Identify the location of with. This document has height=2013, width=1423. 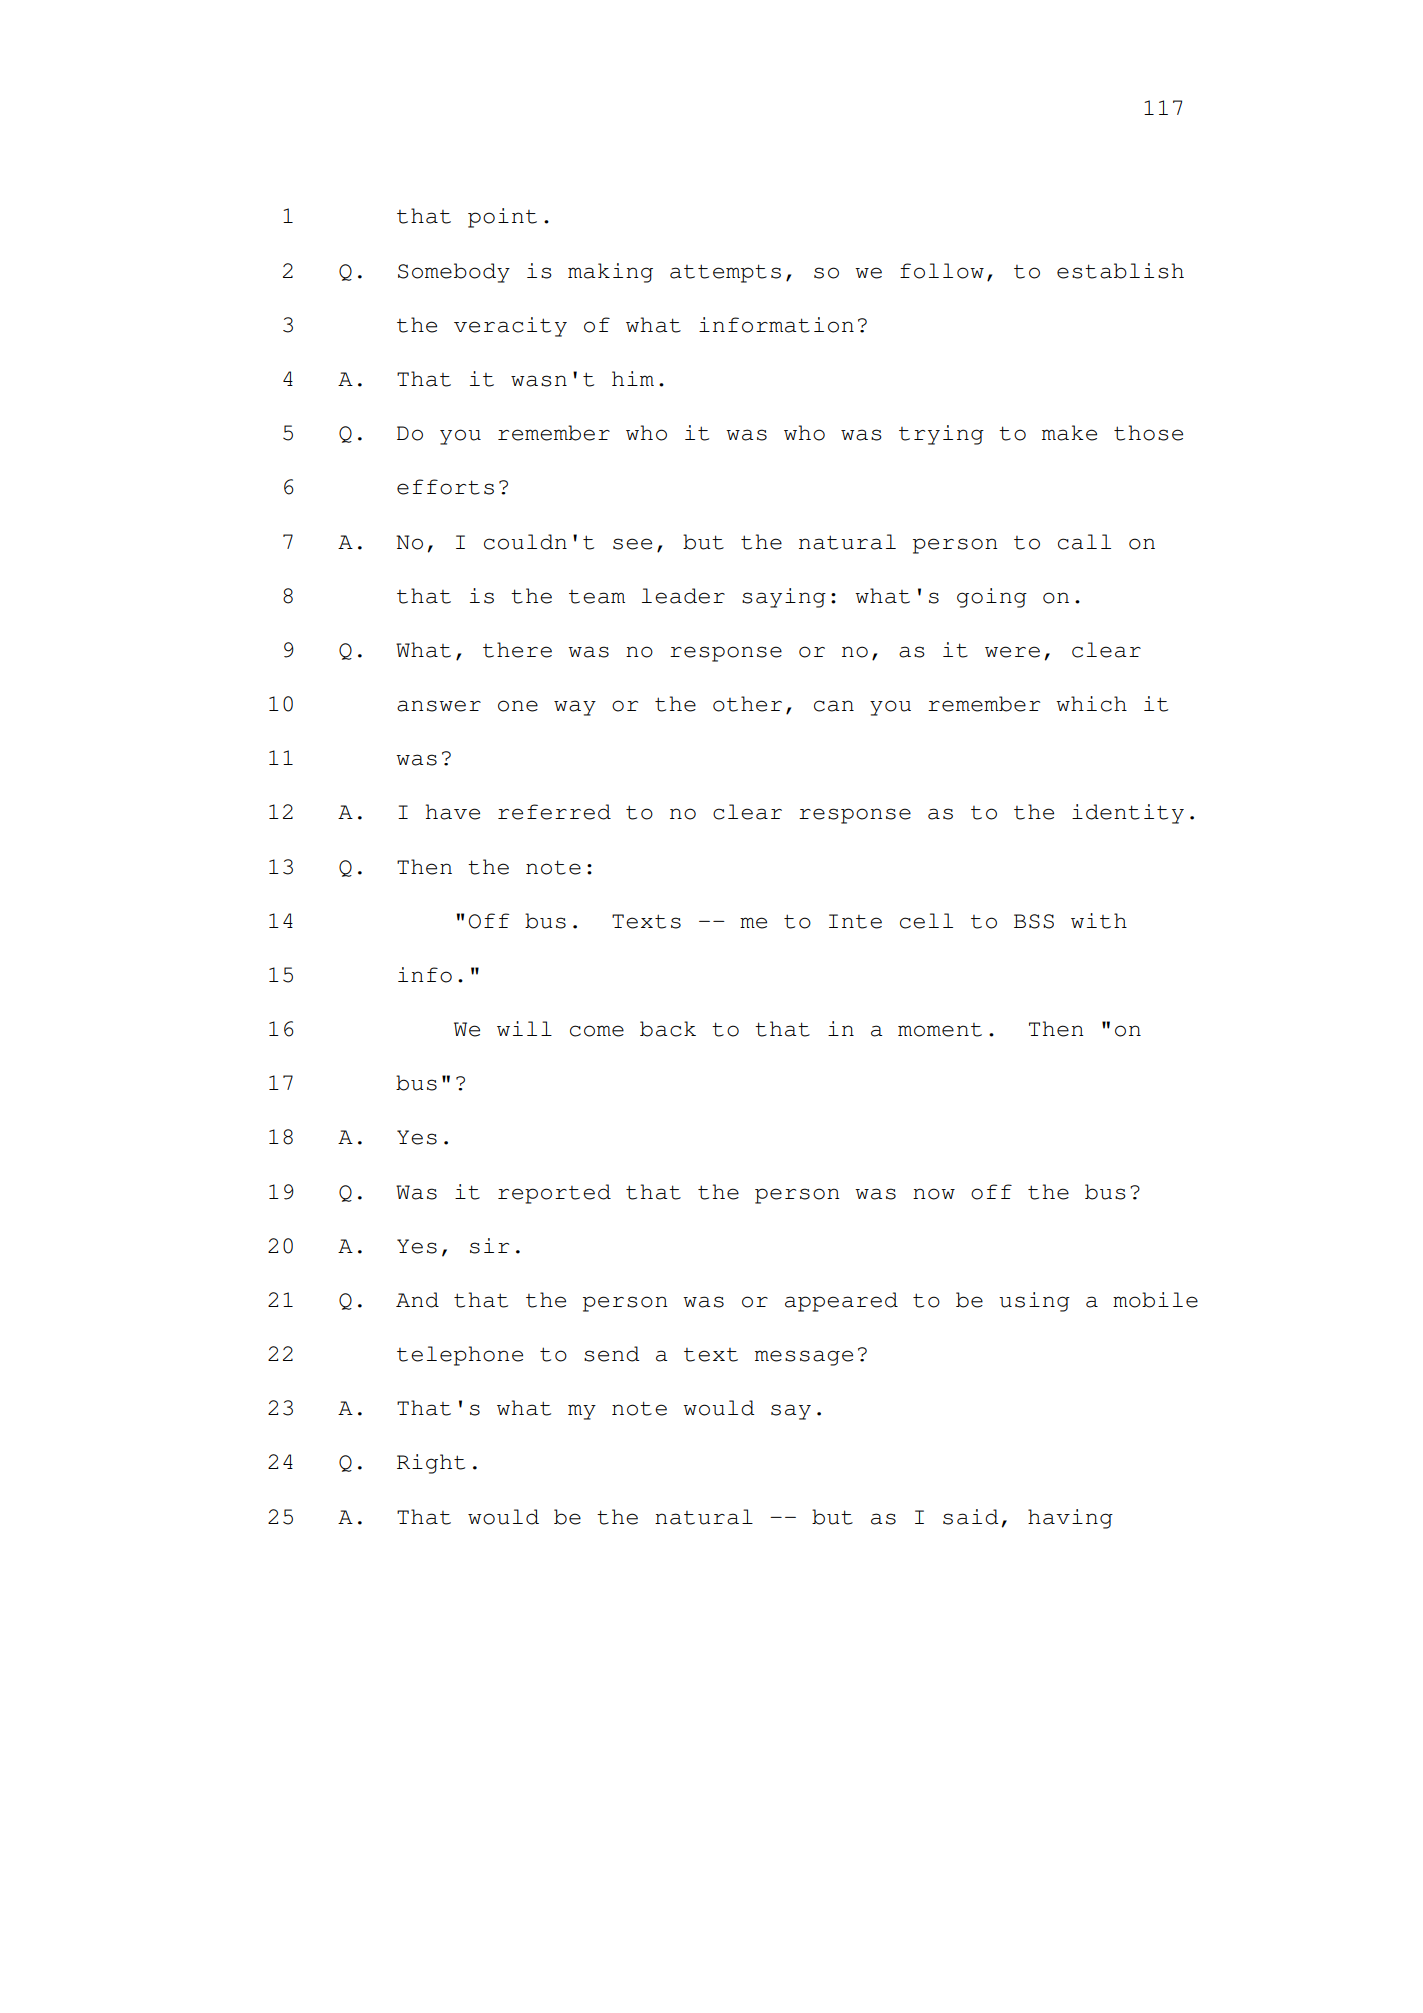
(1099, 921).
